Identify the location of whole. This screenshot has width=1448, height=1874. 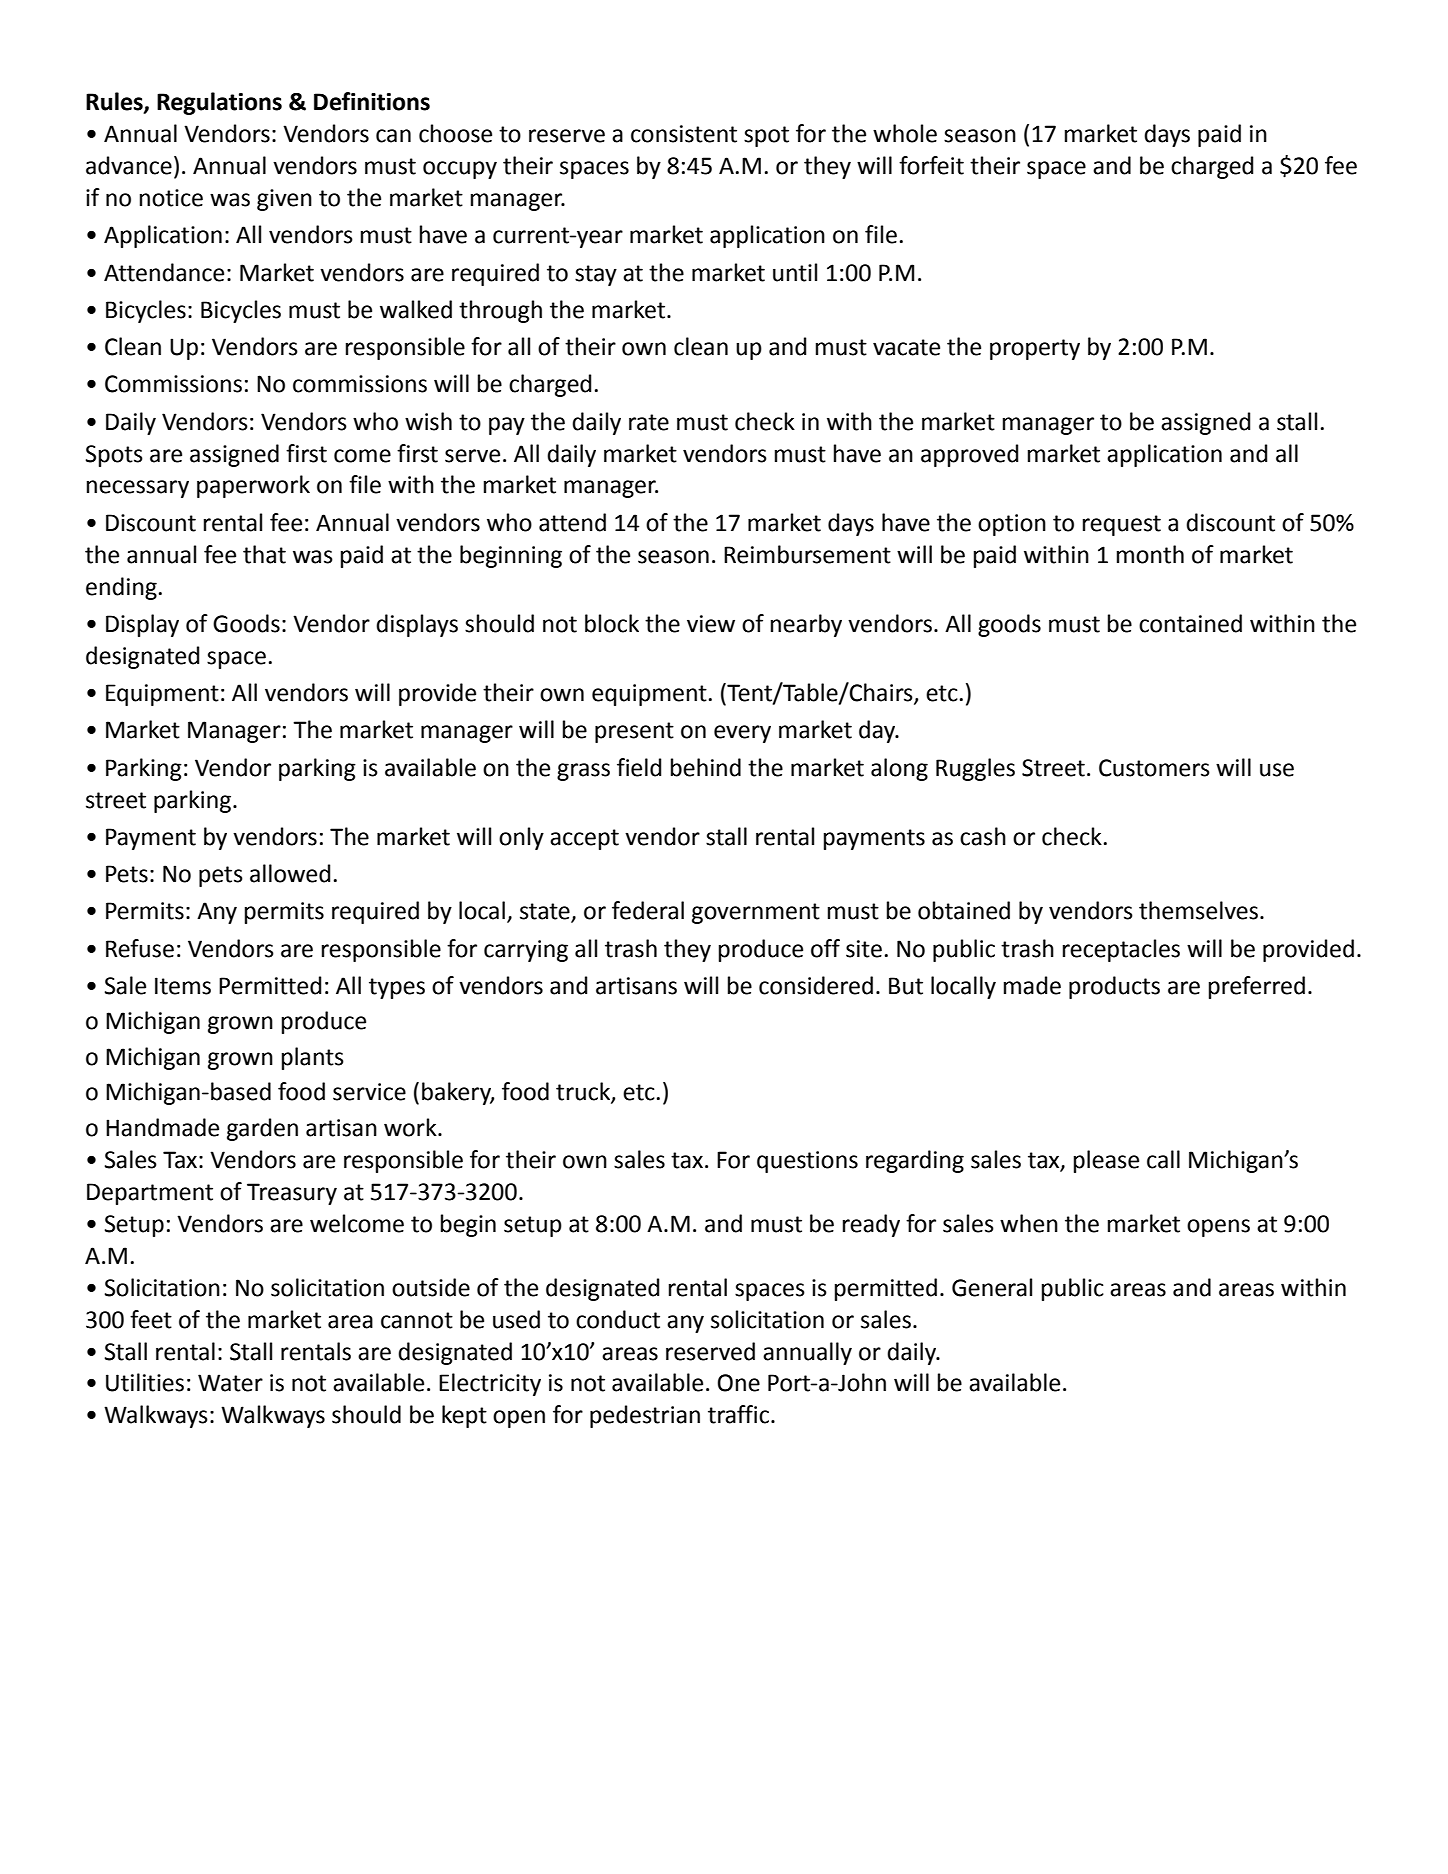
(905, 133).
